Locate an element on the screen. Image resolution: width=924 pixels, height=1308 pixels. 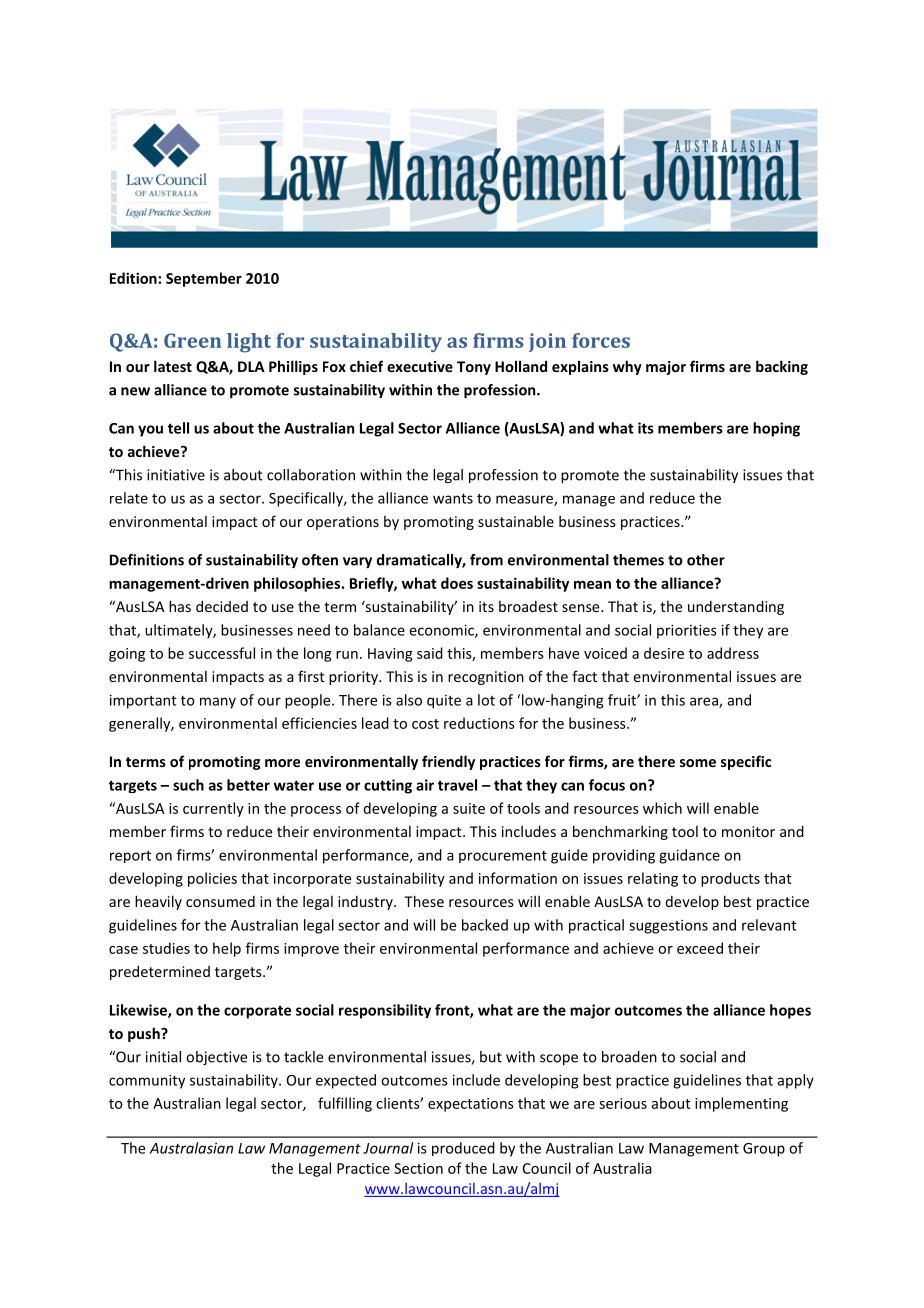
Australasian is located at coordinates (191, 1148).
